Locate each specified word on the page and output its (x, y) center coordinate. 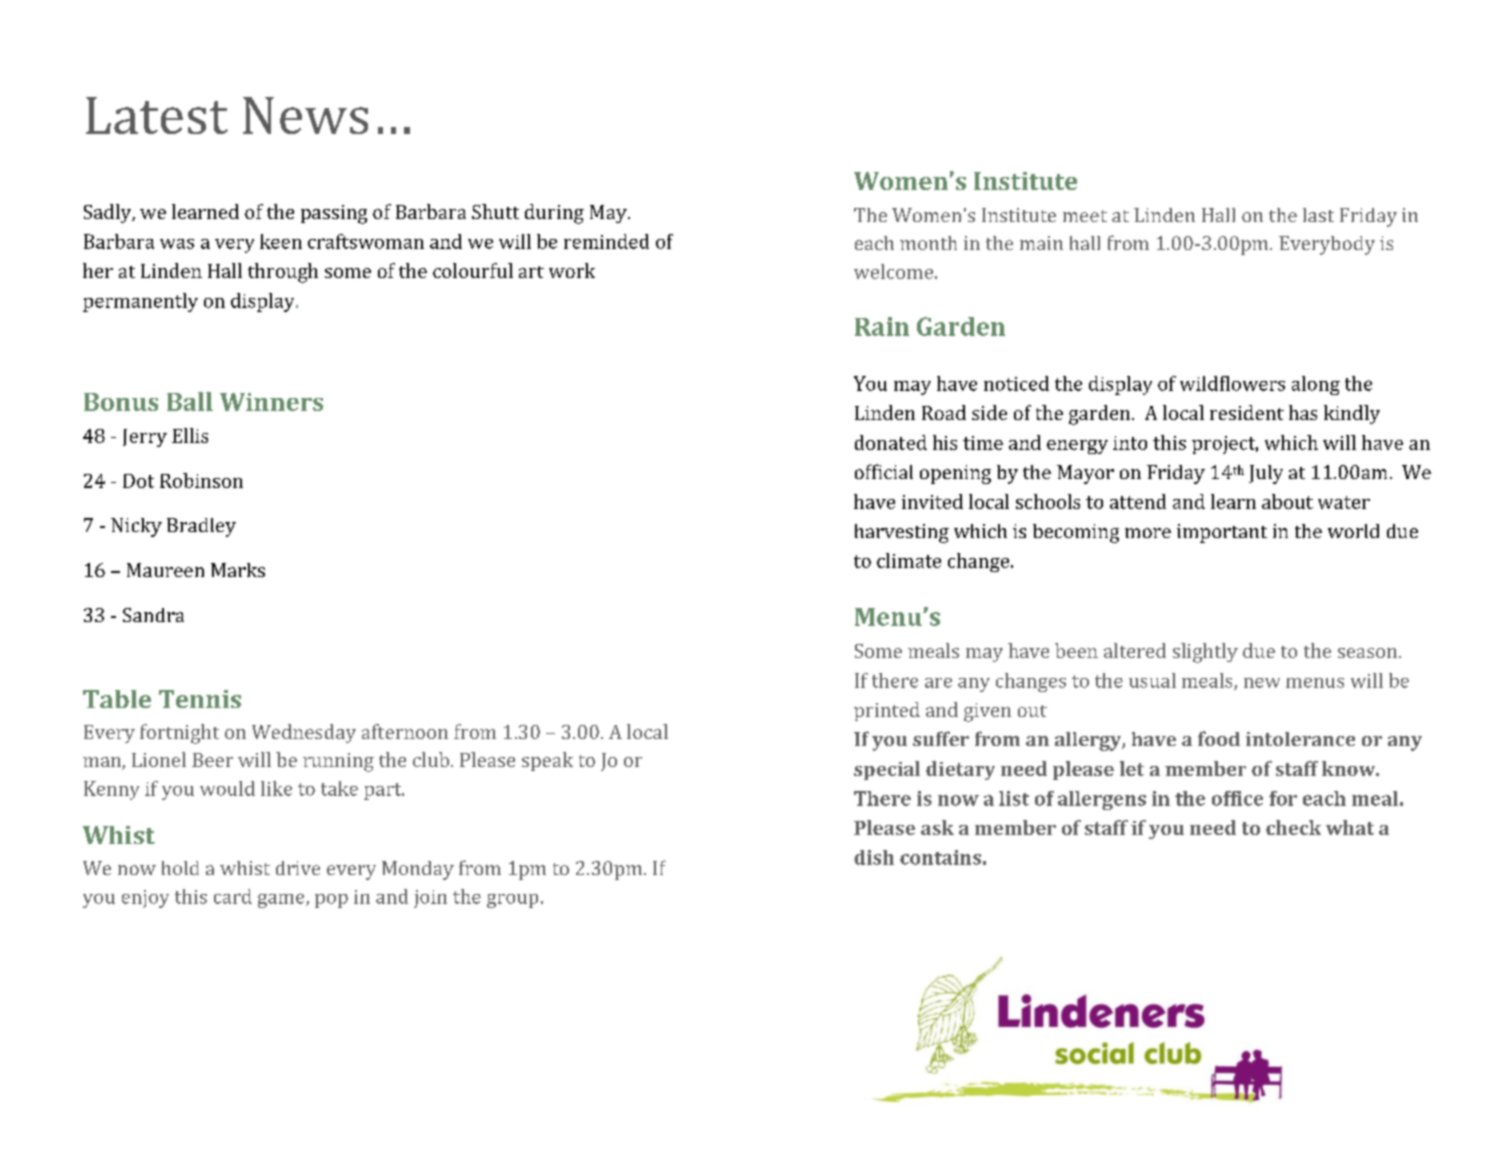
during (554, 214)
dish (874, 857)
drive (298, 868)
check (1293, 827)
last (1318, 215)
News (305, 115)
